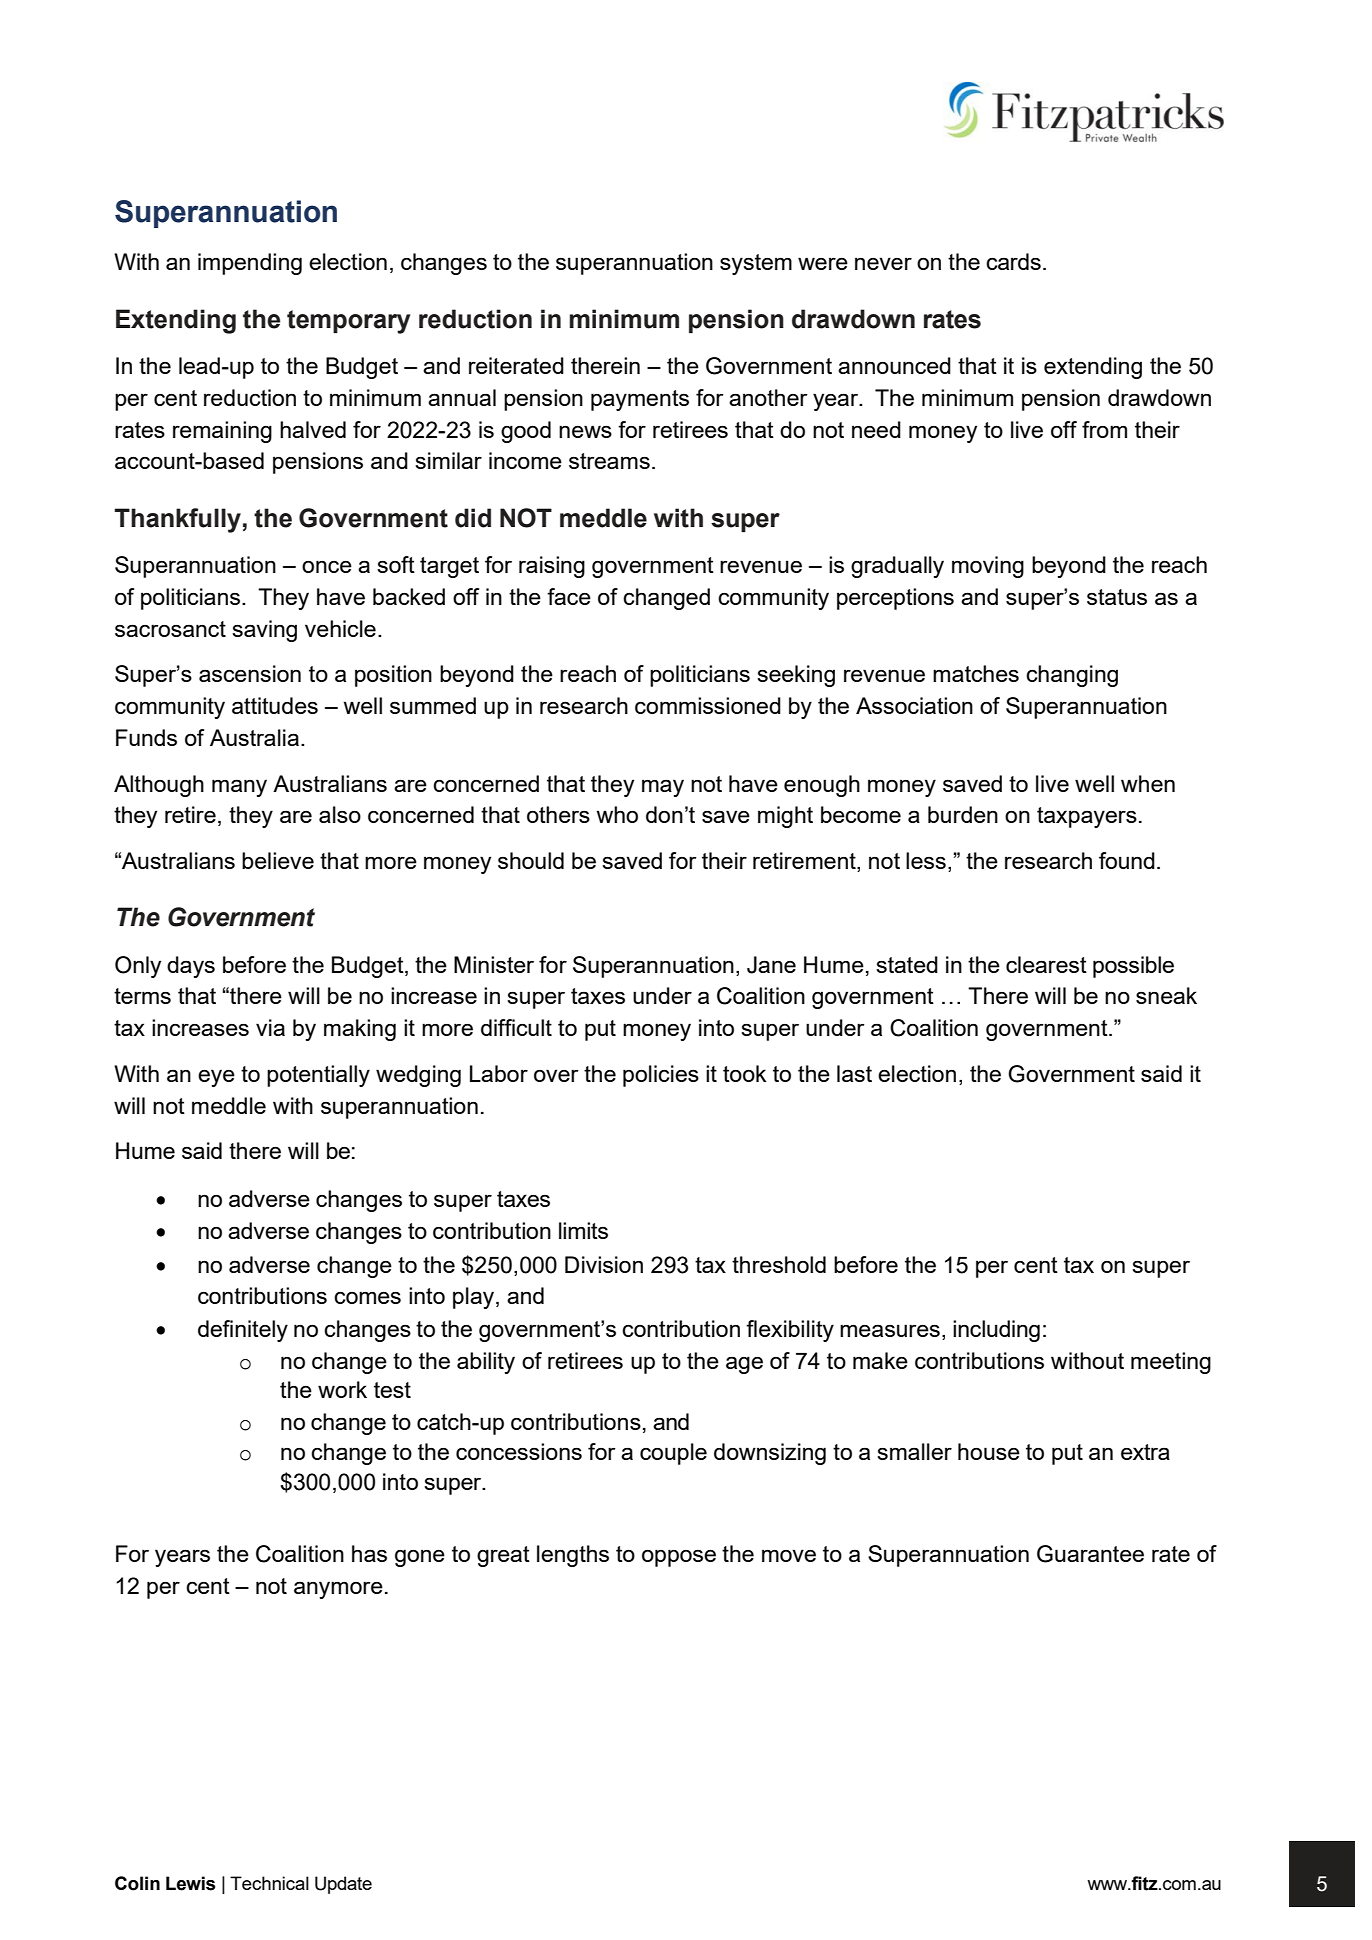 This screenshot has width=1372, height=1940. What do you see at coordinates (604, 1264) in the screenshot?
I see `Division` at bounding box center [604, 1264].
